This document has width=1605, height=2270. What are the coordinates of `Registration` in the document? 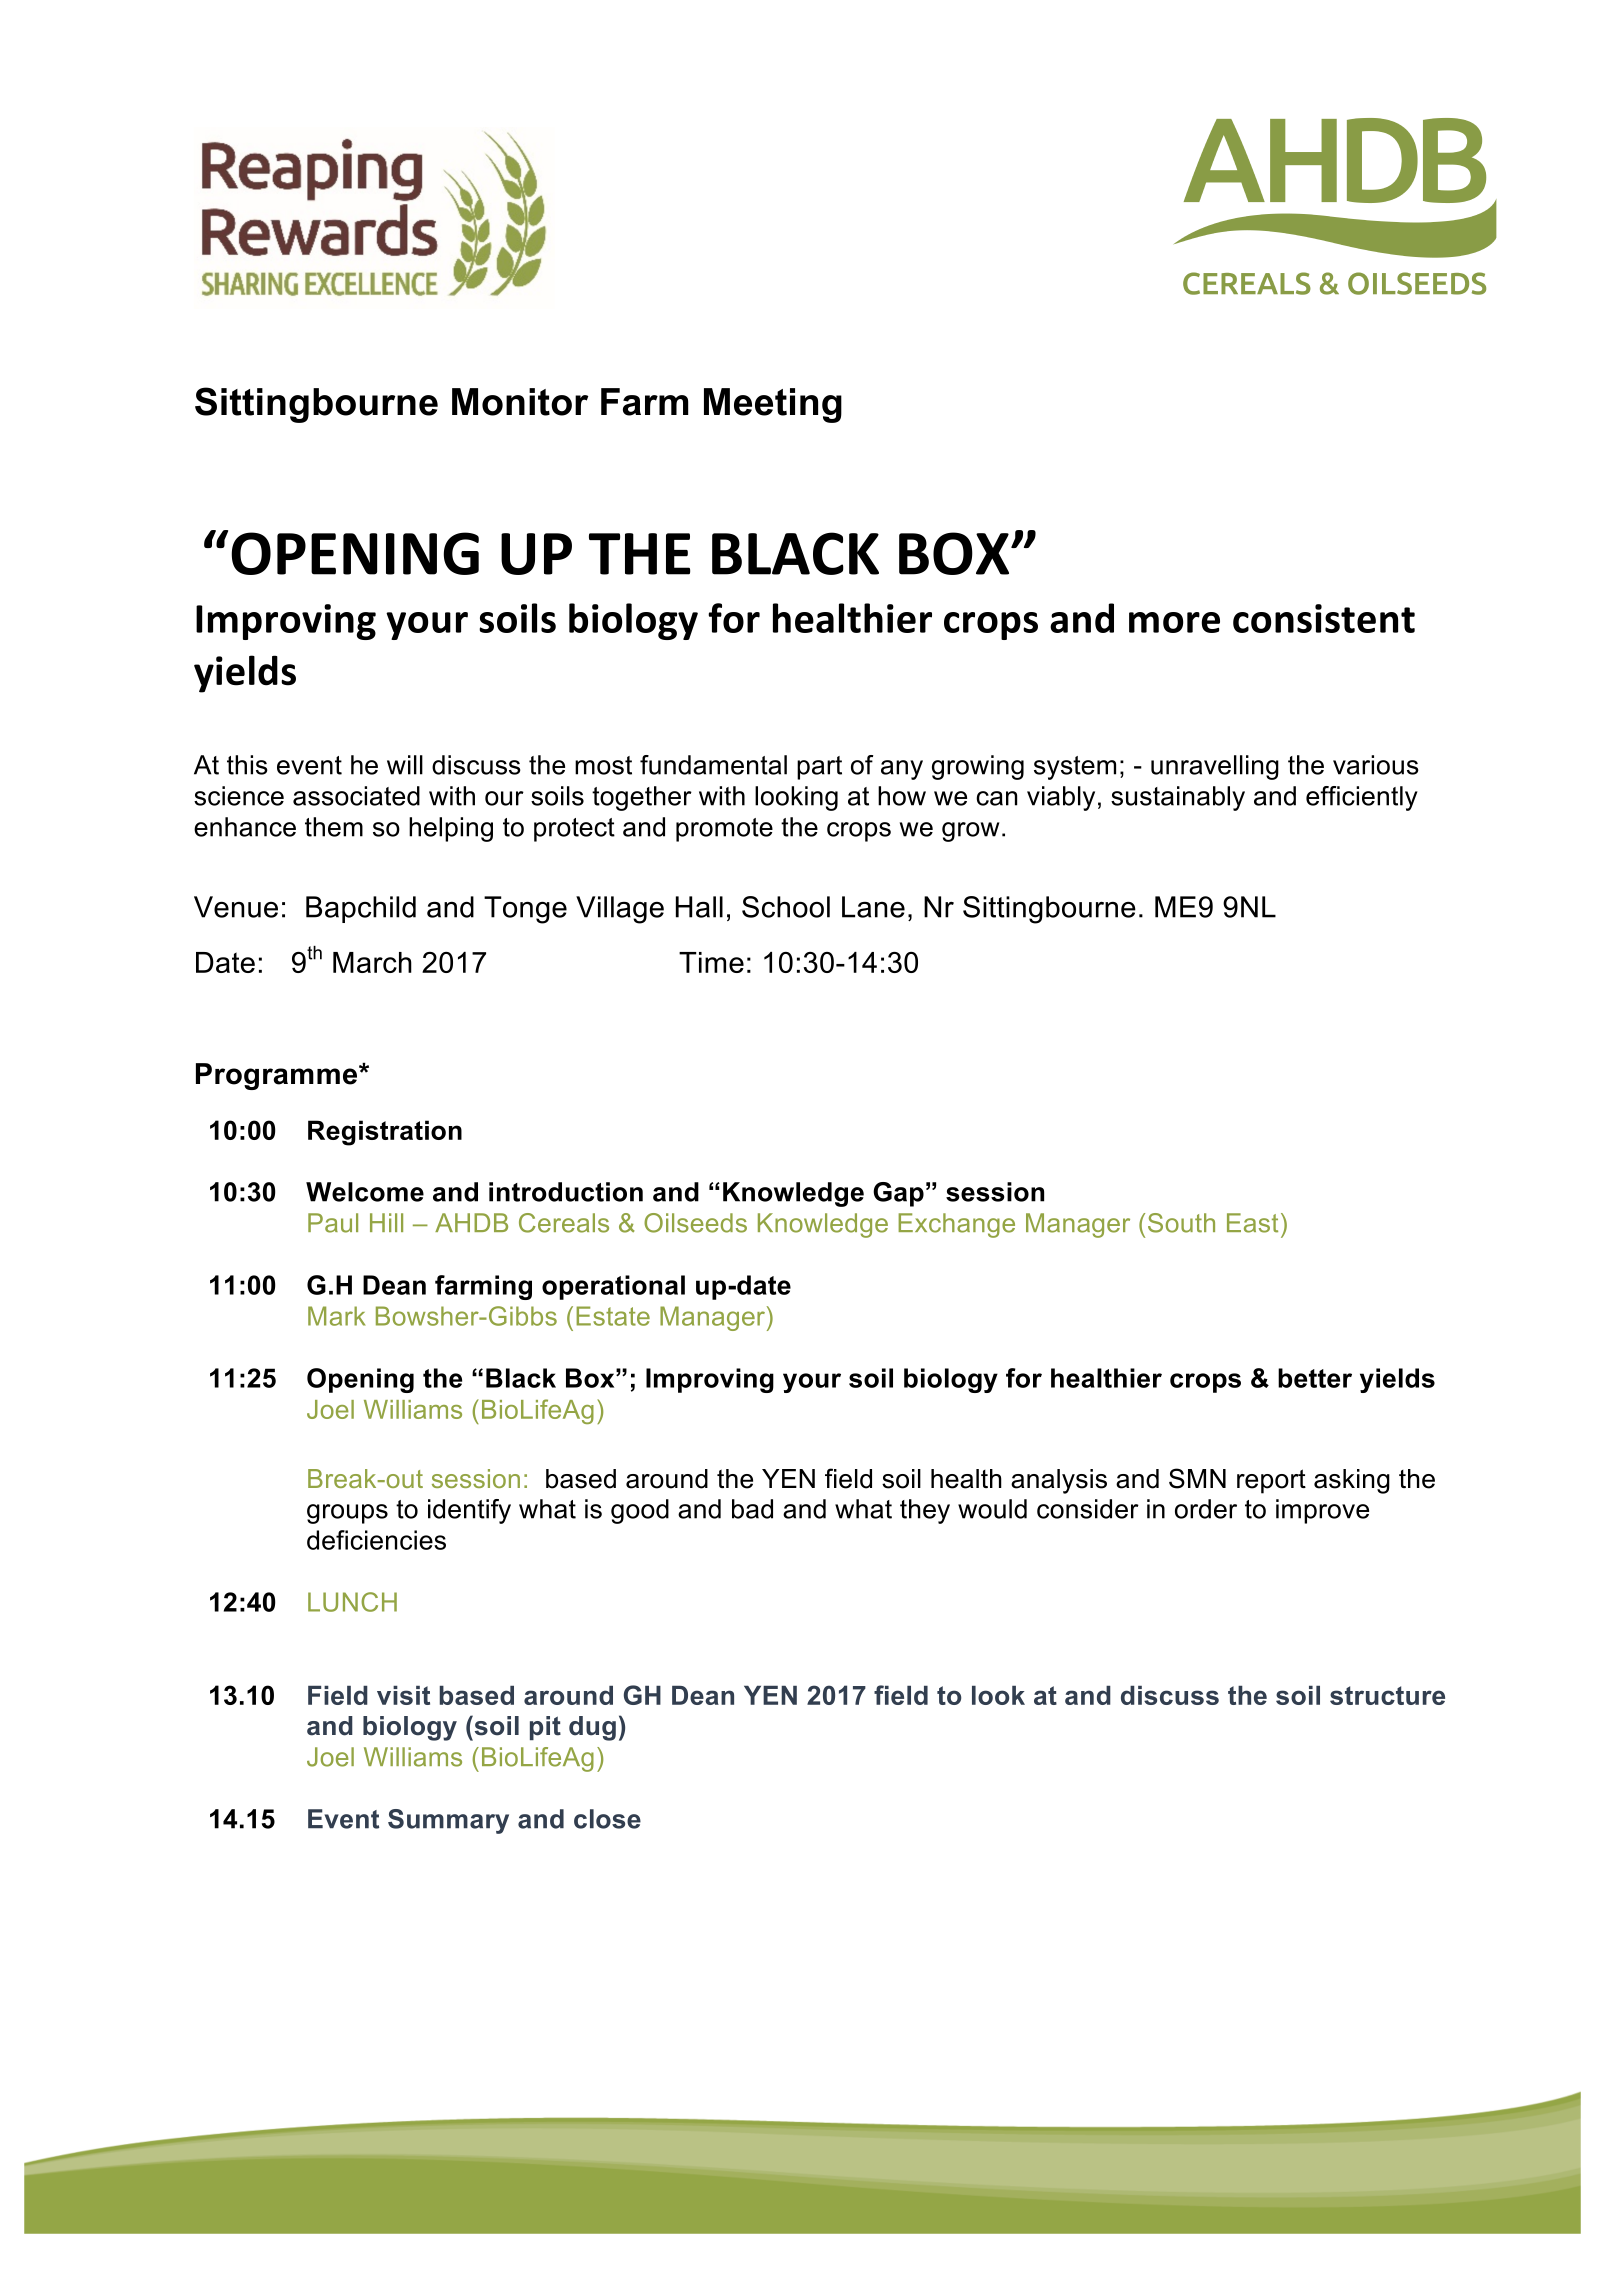 It's located at (385, 1133).
